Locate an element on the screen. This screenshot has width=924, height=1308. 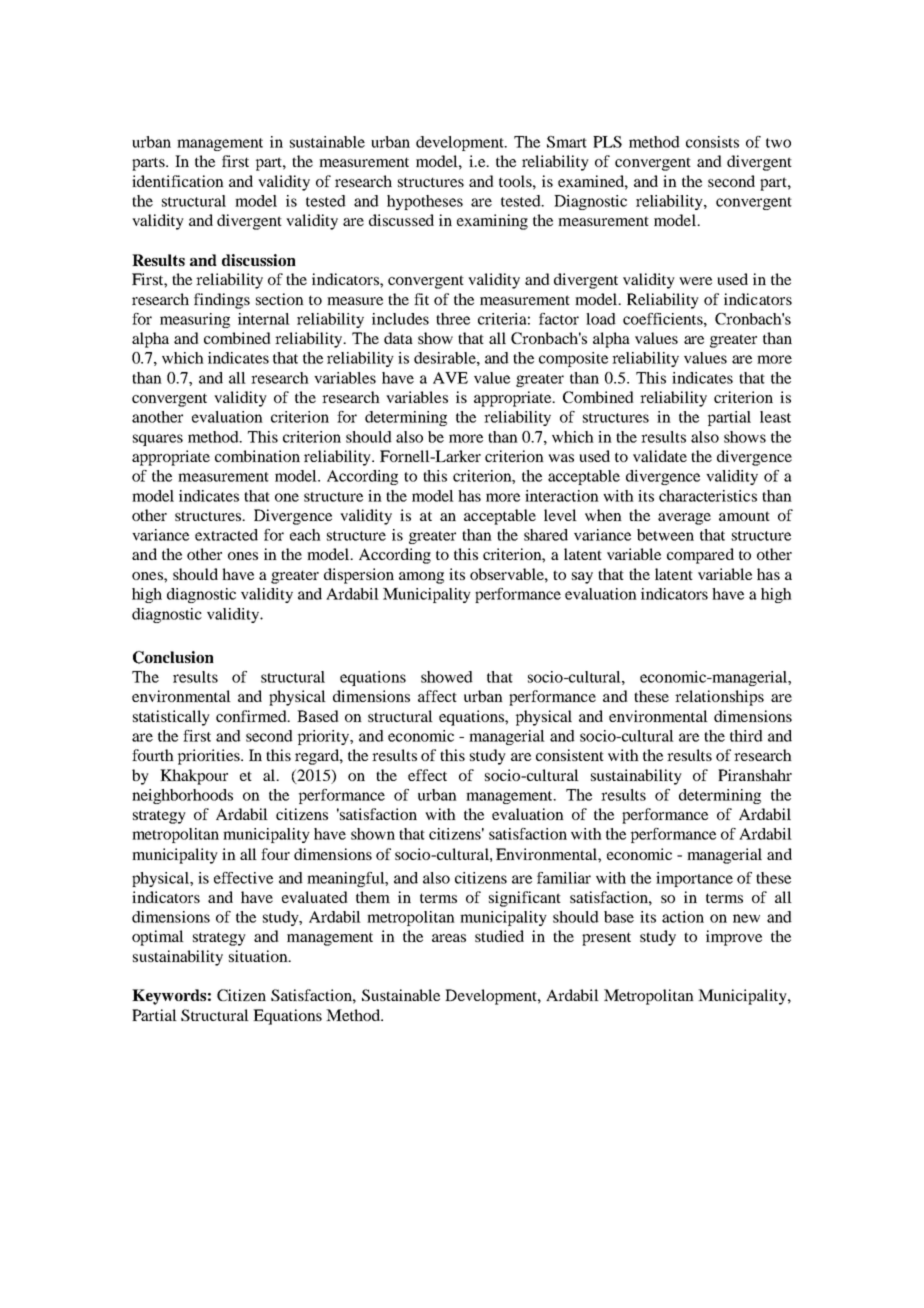
consists is located at coordinates (712, 142).
